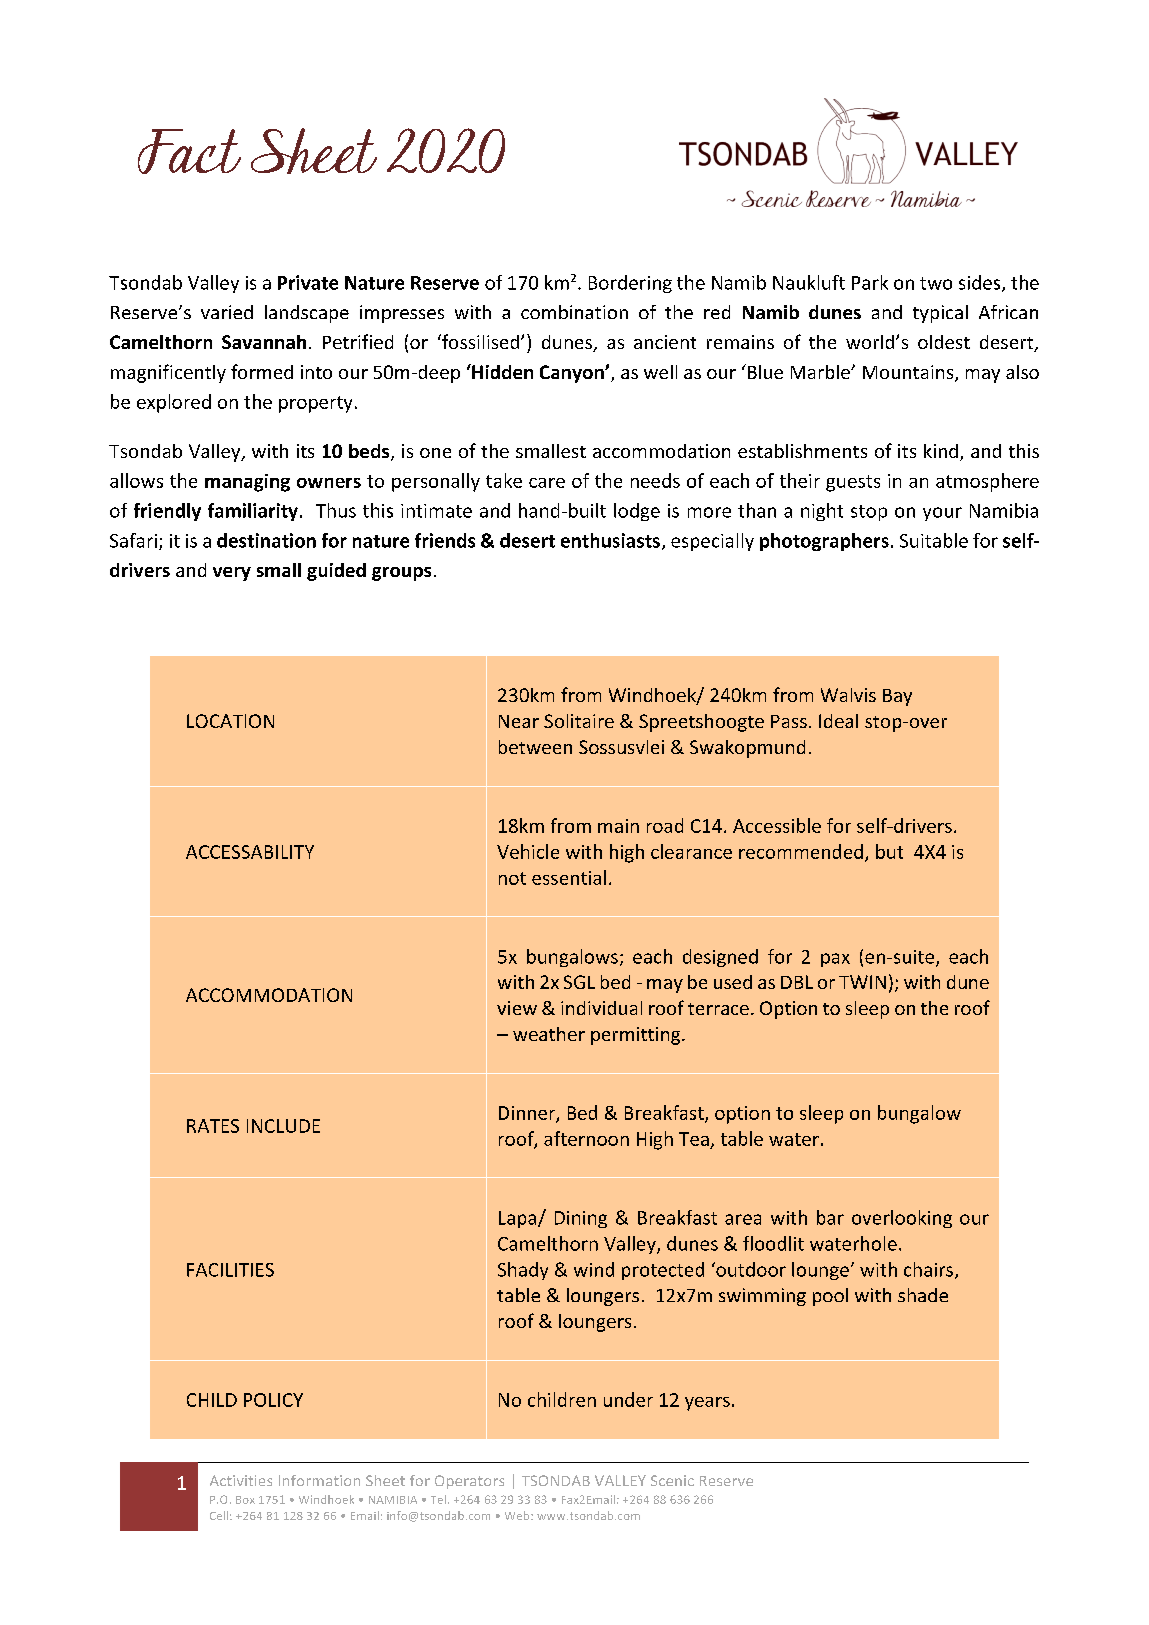 Image resolution: width=1149 pixels, height=1625 pixels. What do you see at coordinates (189, 151) in the screenshot?
I see `Fact` at bounding box center [189, 151].
